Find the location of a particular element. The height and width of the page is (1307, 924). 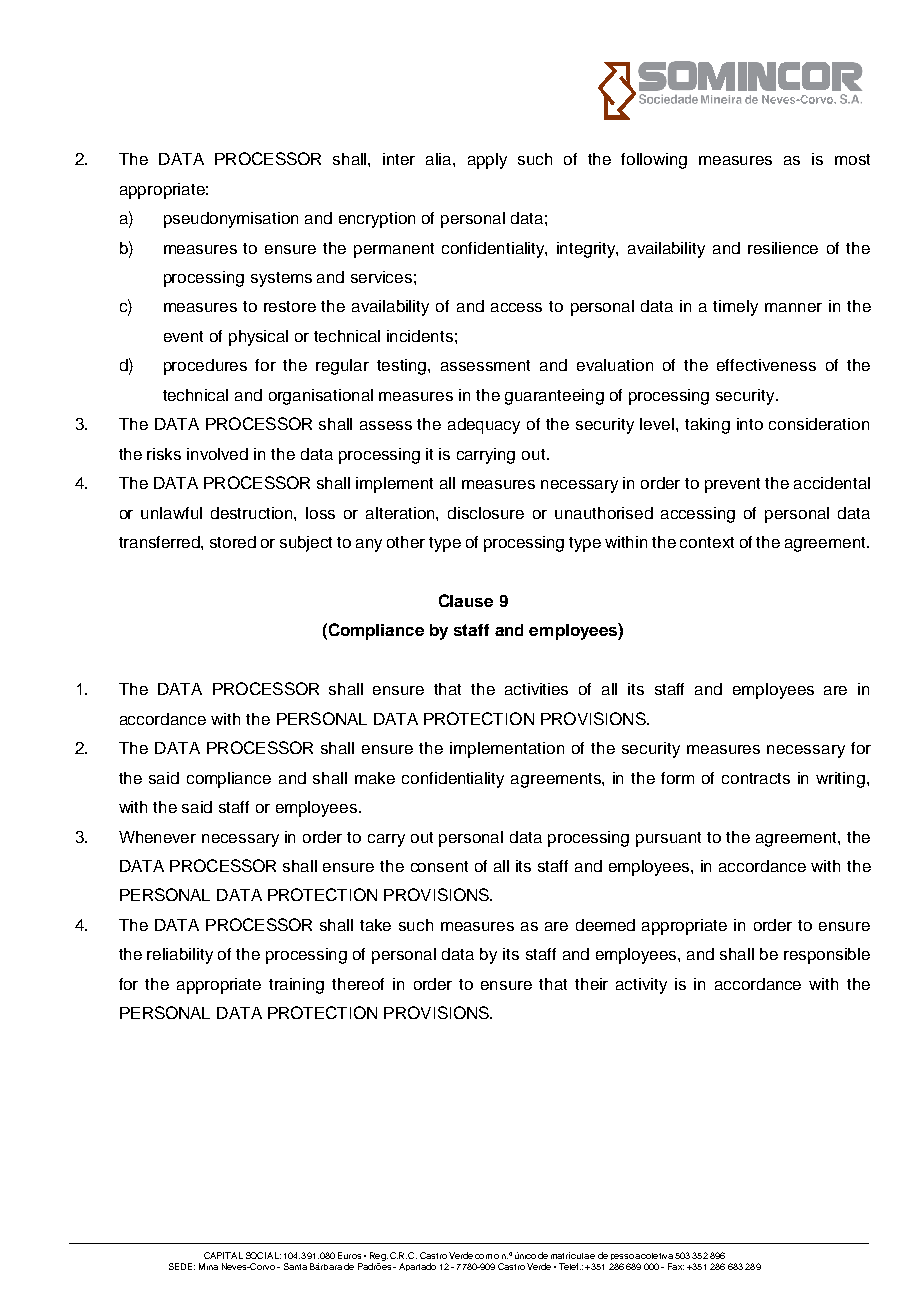

stored is located at coordinates (233, 542).
